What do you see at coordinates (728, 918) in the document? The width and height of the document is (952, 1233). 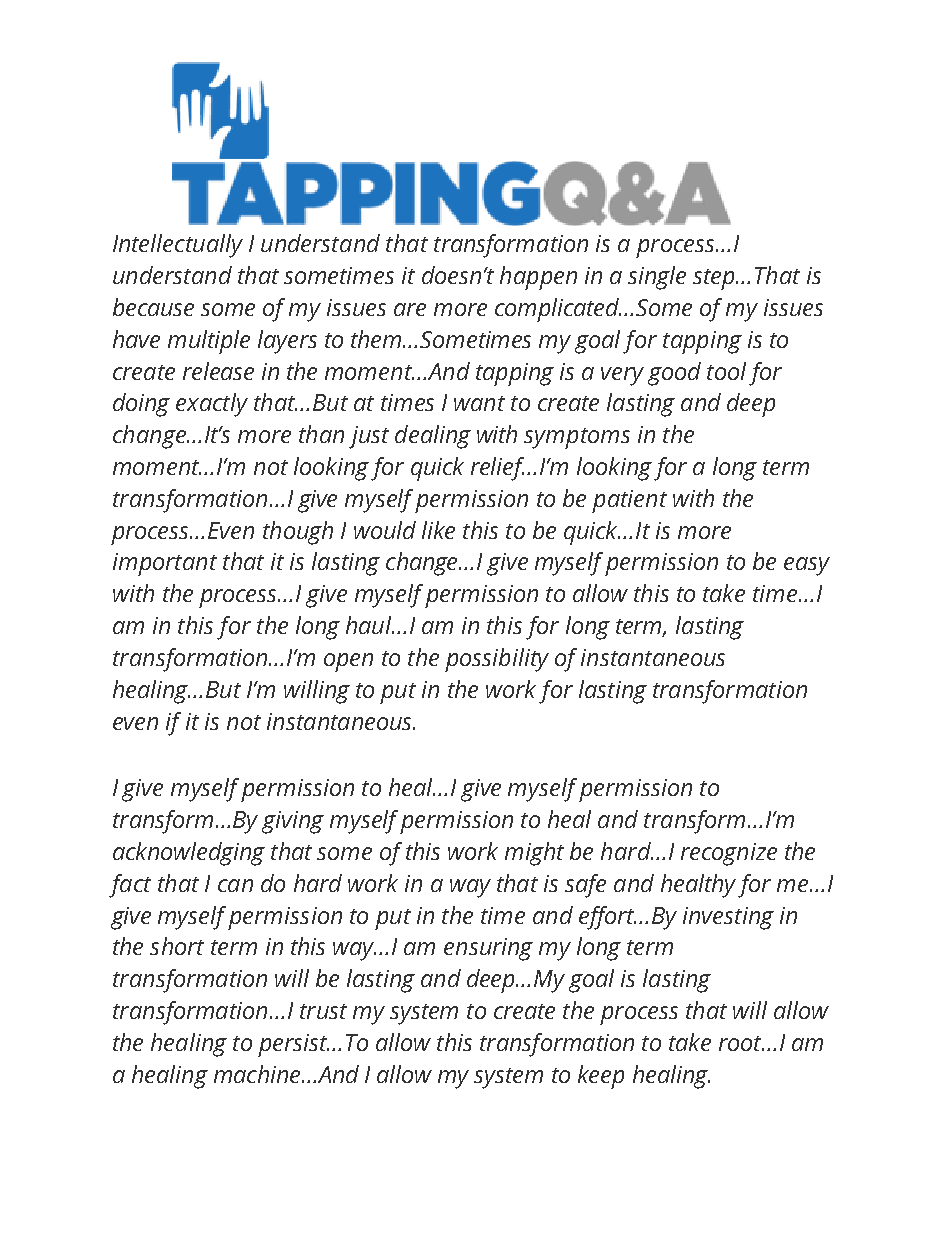 I see `investing` at bounding box center [728, 918].
